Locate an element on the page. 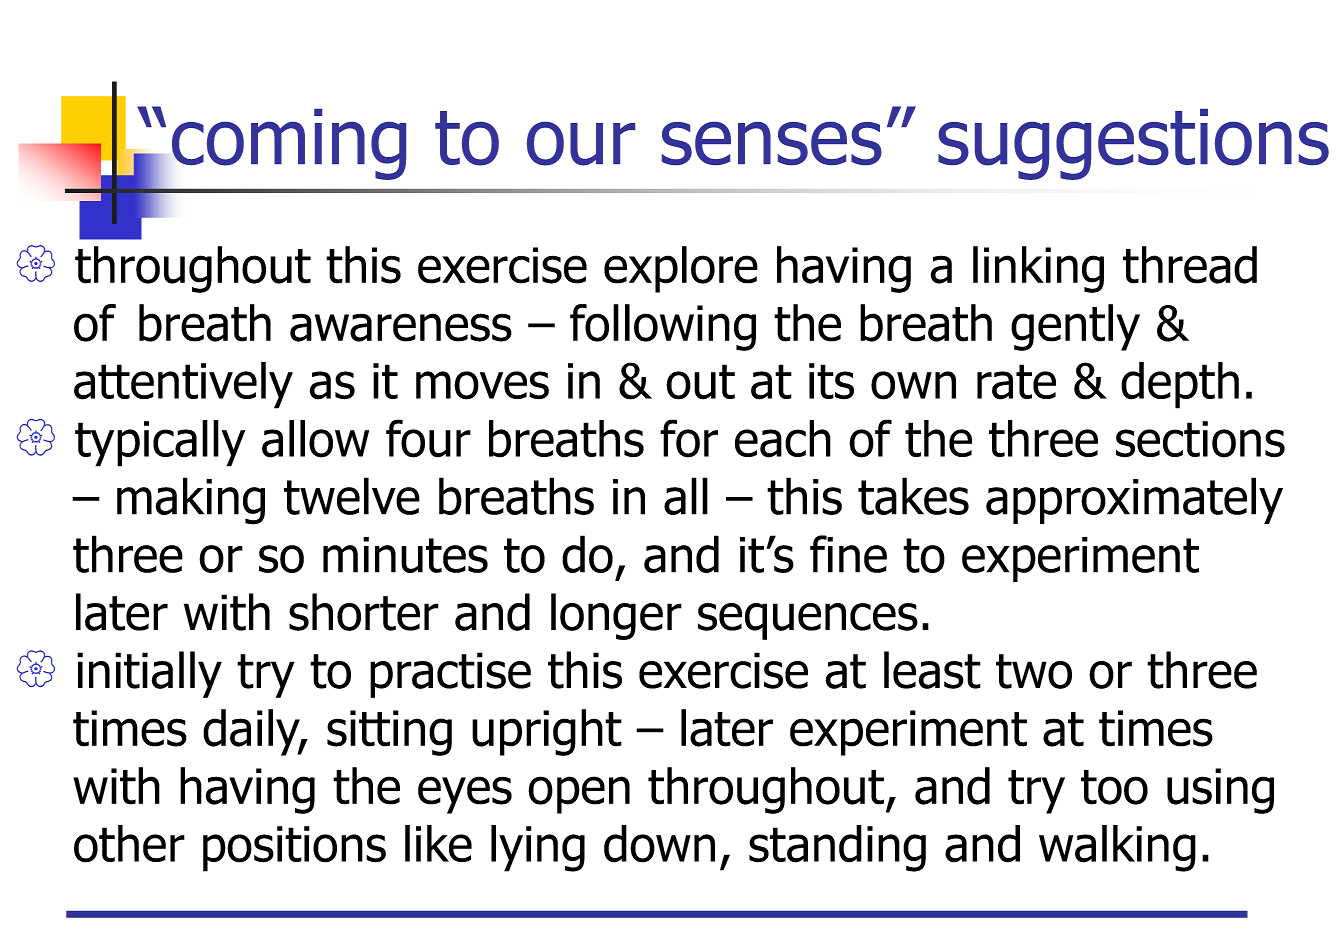  for is located at coordinates (689, 438).
